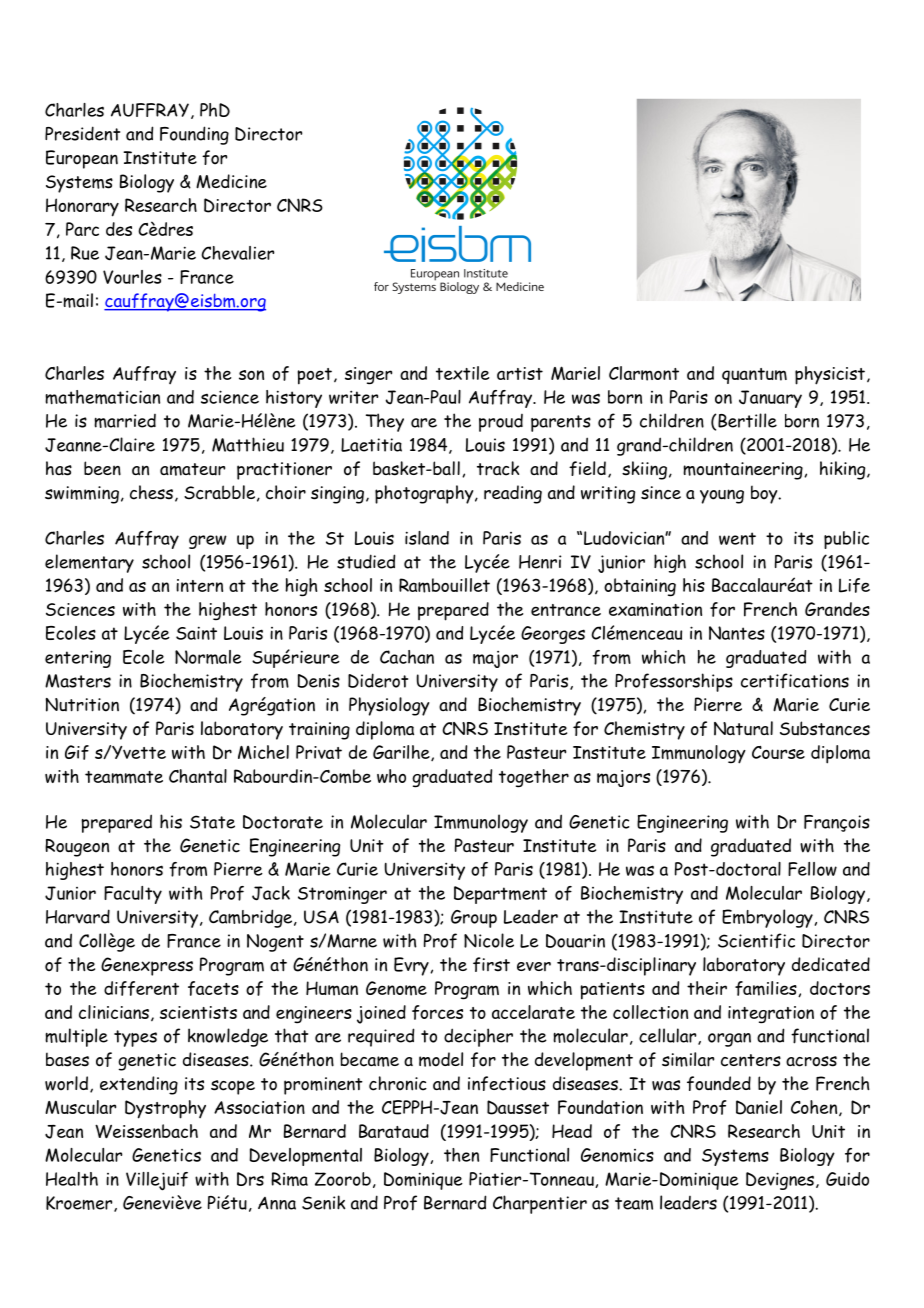  Describe the element at coordinates (231, 181) in the image. I see `Medicine` at that location.
